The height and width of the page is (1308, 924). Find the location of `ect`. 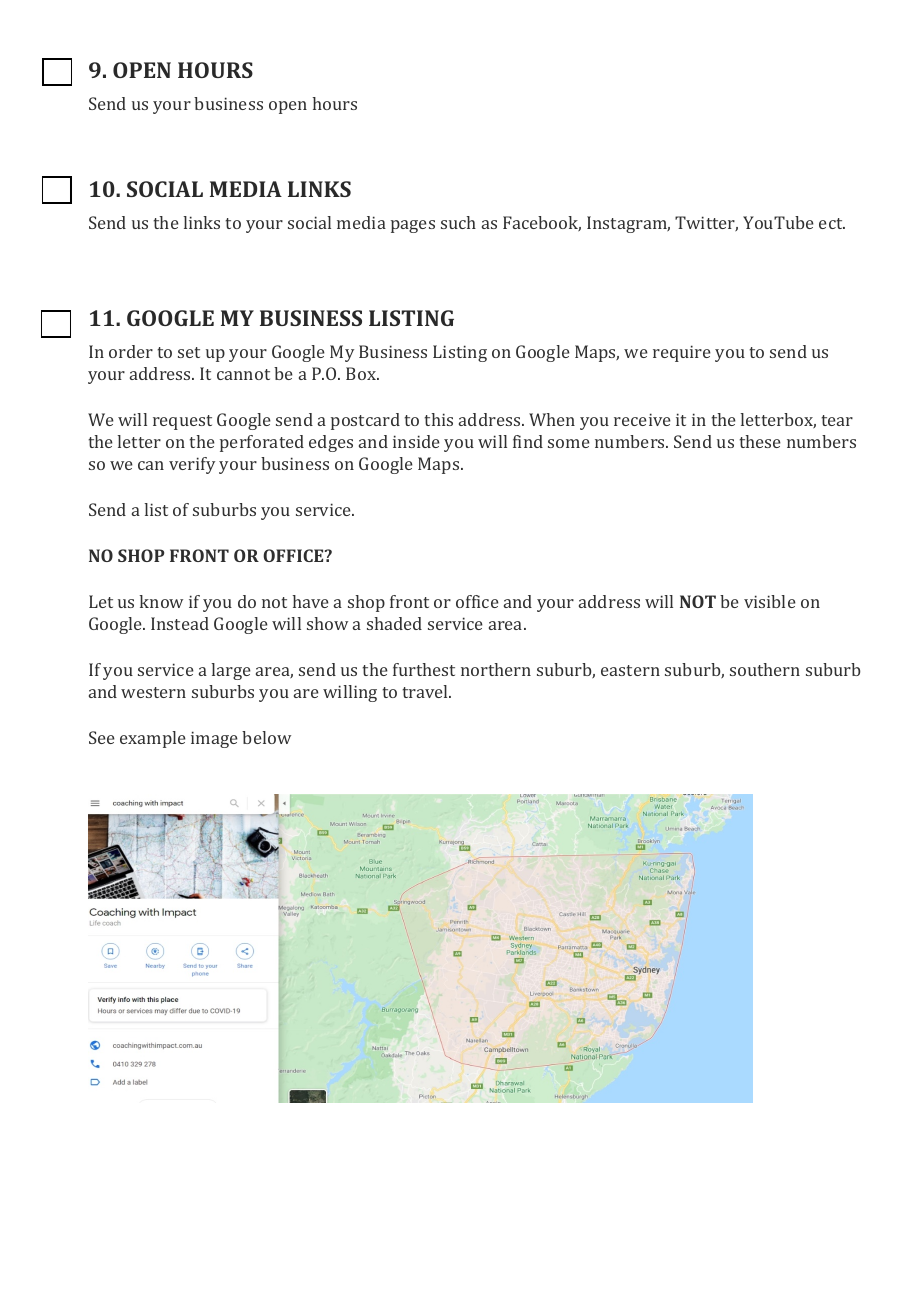

ect is located at coordinates (832, 223).
